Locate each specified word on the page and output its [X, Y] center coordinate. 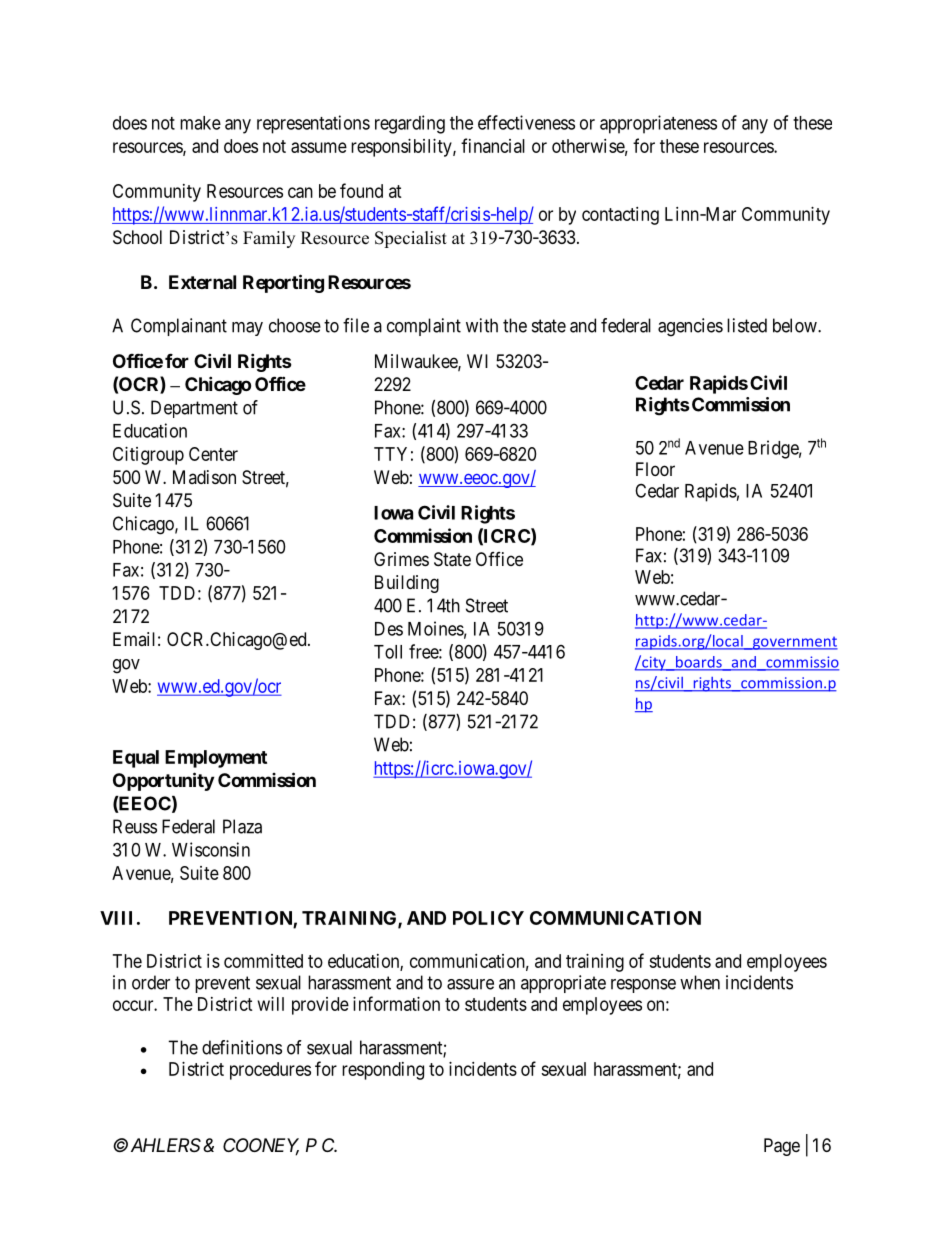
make [200, 123]
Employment [216, 759]
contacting [620, 216]
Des [389, 629]
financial [493, 145]
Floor [655, 469]
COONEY [261, 1146]
